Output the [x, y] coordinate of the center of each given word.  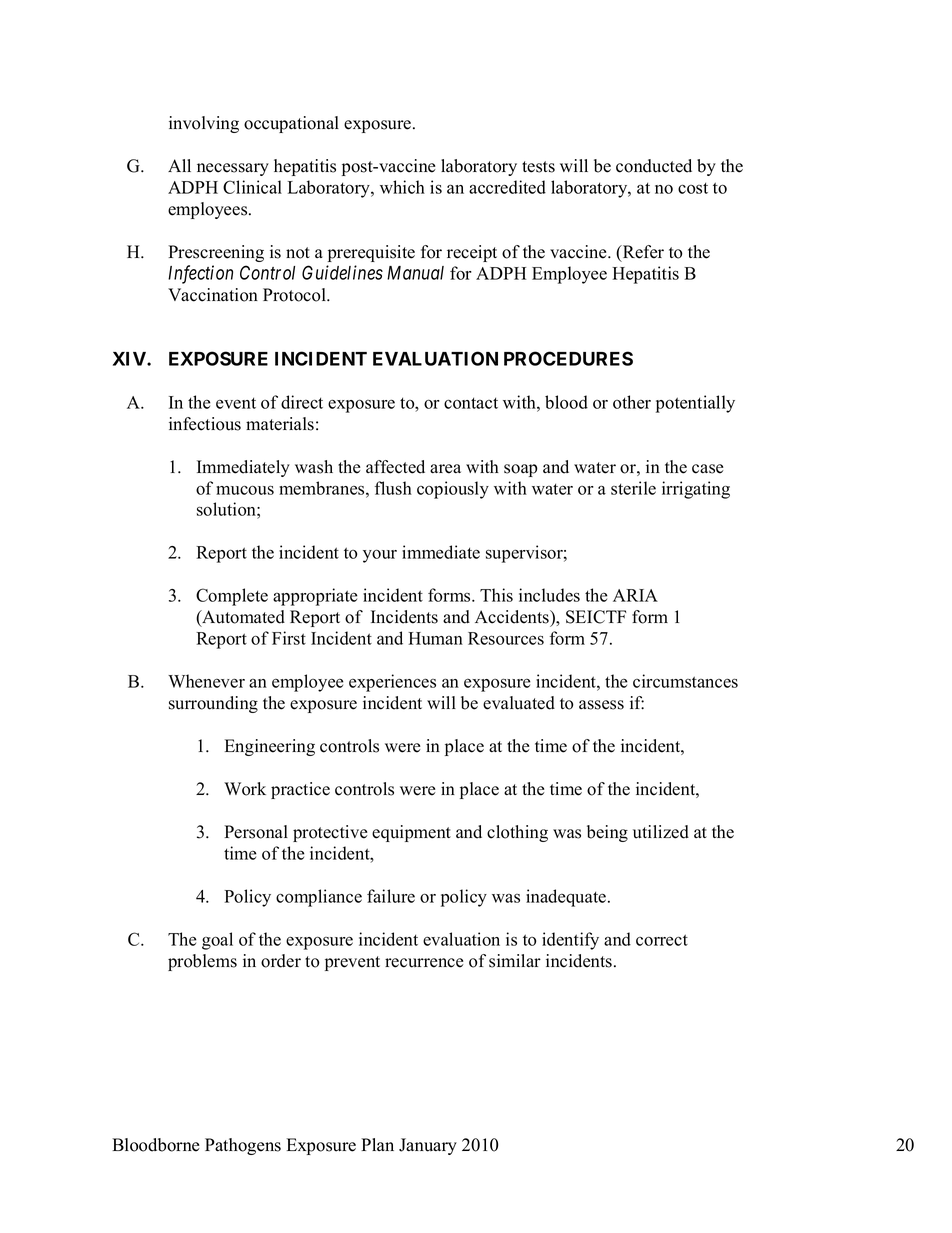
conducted [654, 166]
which [402, 187]
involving [204, 124]
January [428, 1146]
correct [662, 940]
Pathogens [243, 1146]
